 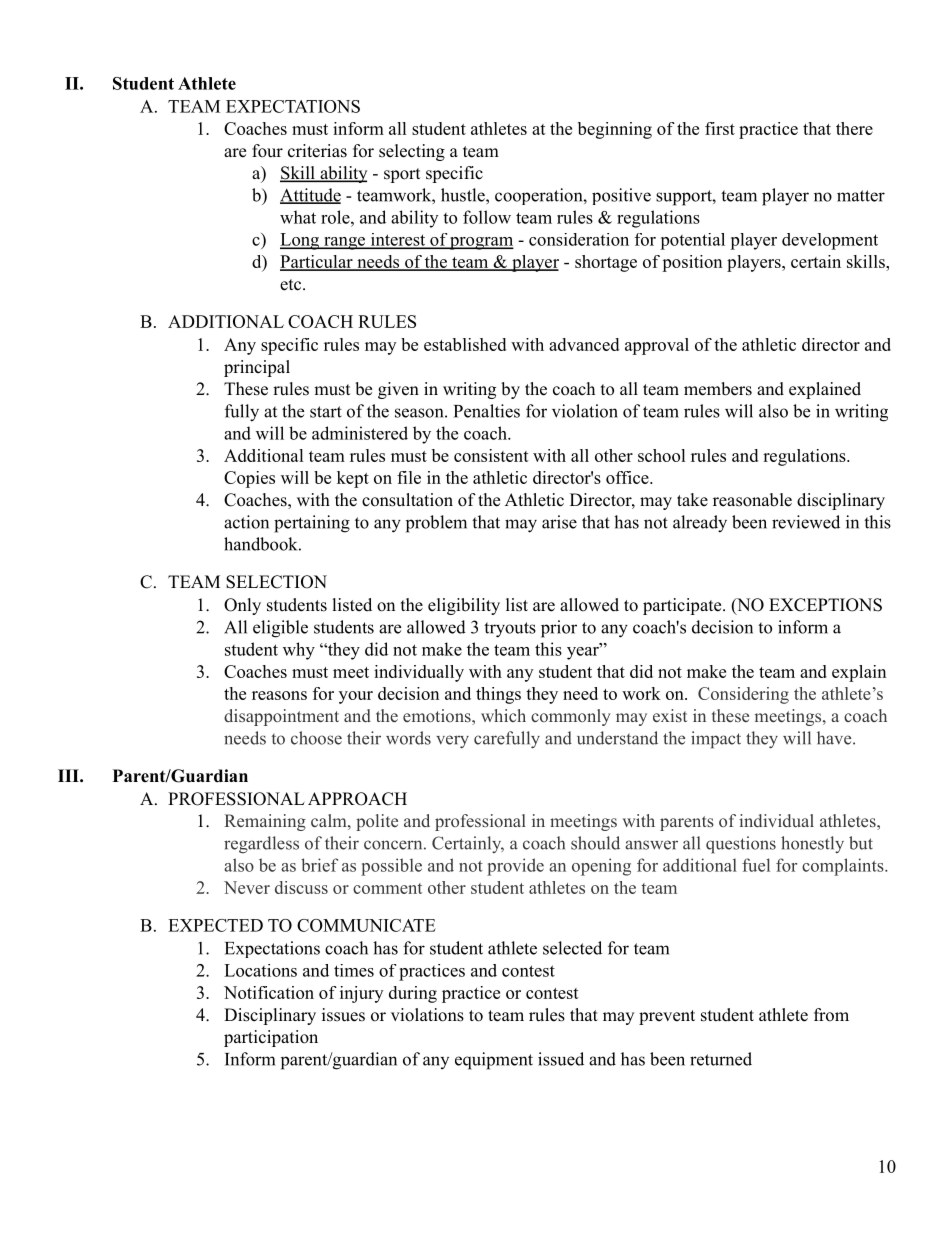 What do you see at coordinates (615, 130) in the screenshot?
I see `beginning` at bounding box center [615, 130].
